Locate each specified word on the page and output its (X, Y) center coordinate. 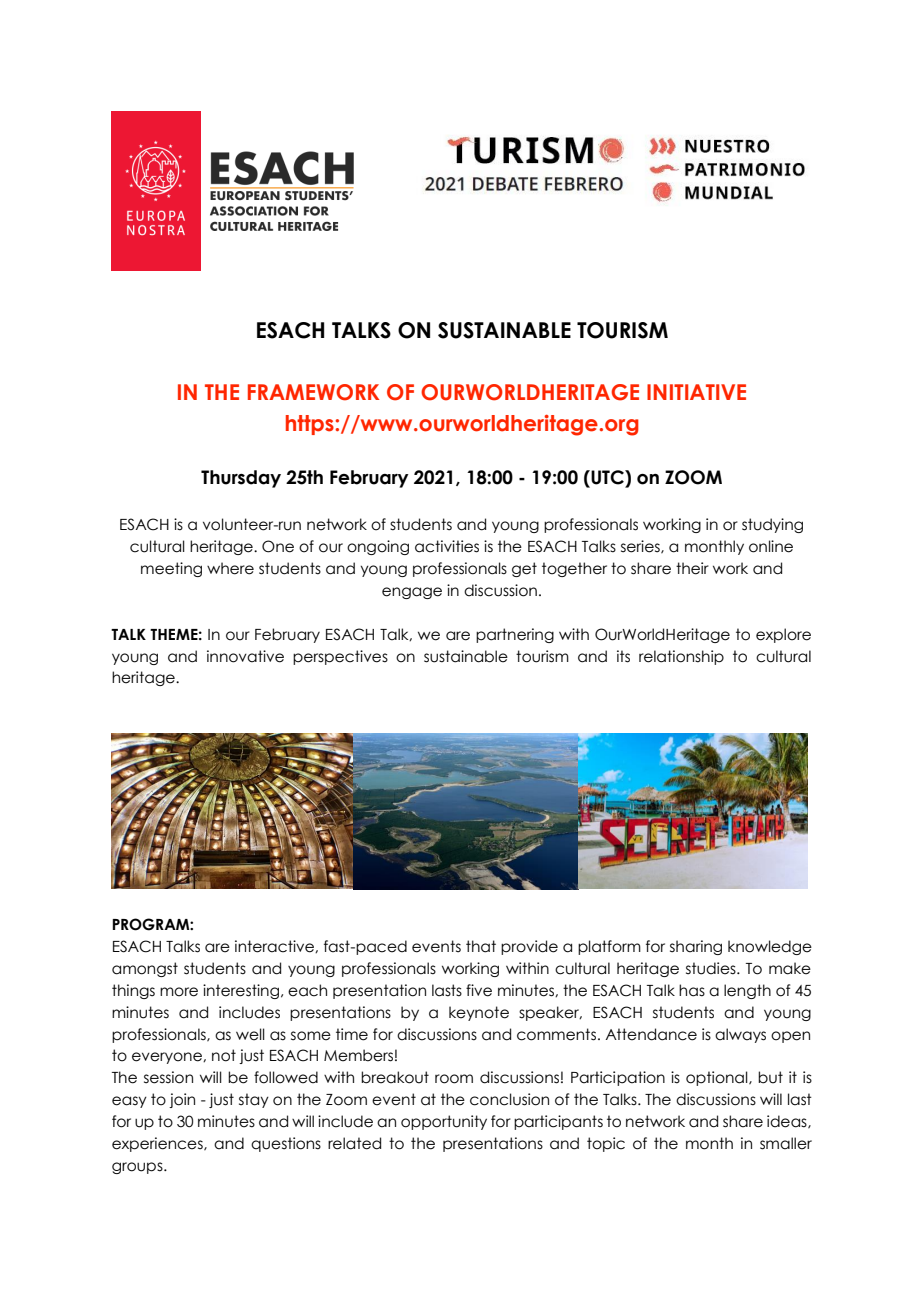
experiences (158, 1144)
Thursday (241, 479)
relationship (681, 657)
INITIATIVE (696, 392)
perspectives (340, 657)
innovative (245, 656)
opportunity (444, 1122)
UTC (607, 478)
